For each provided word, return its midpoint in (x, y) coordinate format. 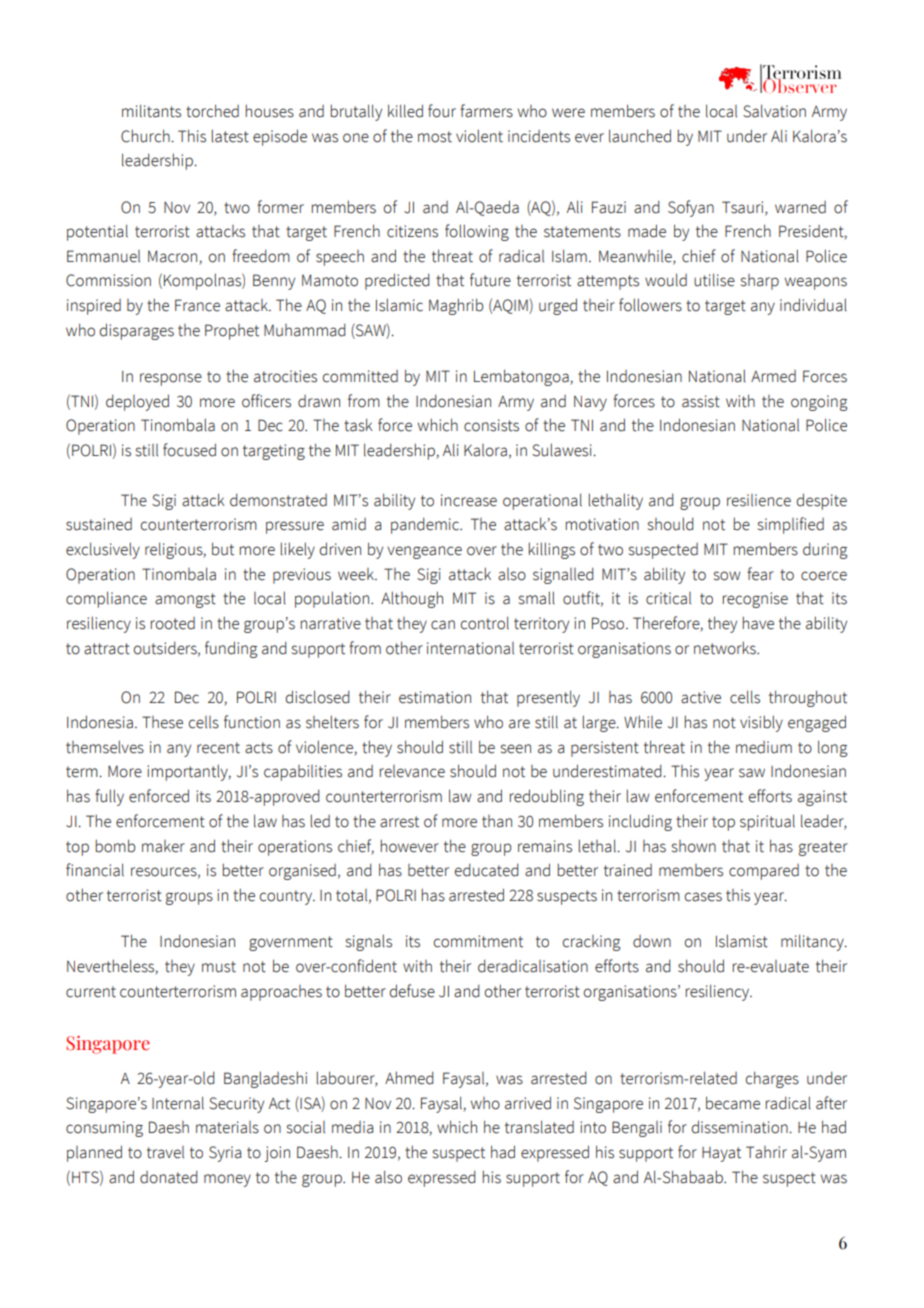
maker (163, 846)
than (497, 821)
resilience (759, 500)
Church (146, 136)
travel (165, 1152)
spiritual (767, 822)
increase (469, 500)
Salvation (774, 111)
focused (189, 450)
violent (479, 136)
